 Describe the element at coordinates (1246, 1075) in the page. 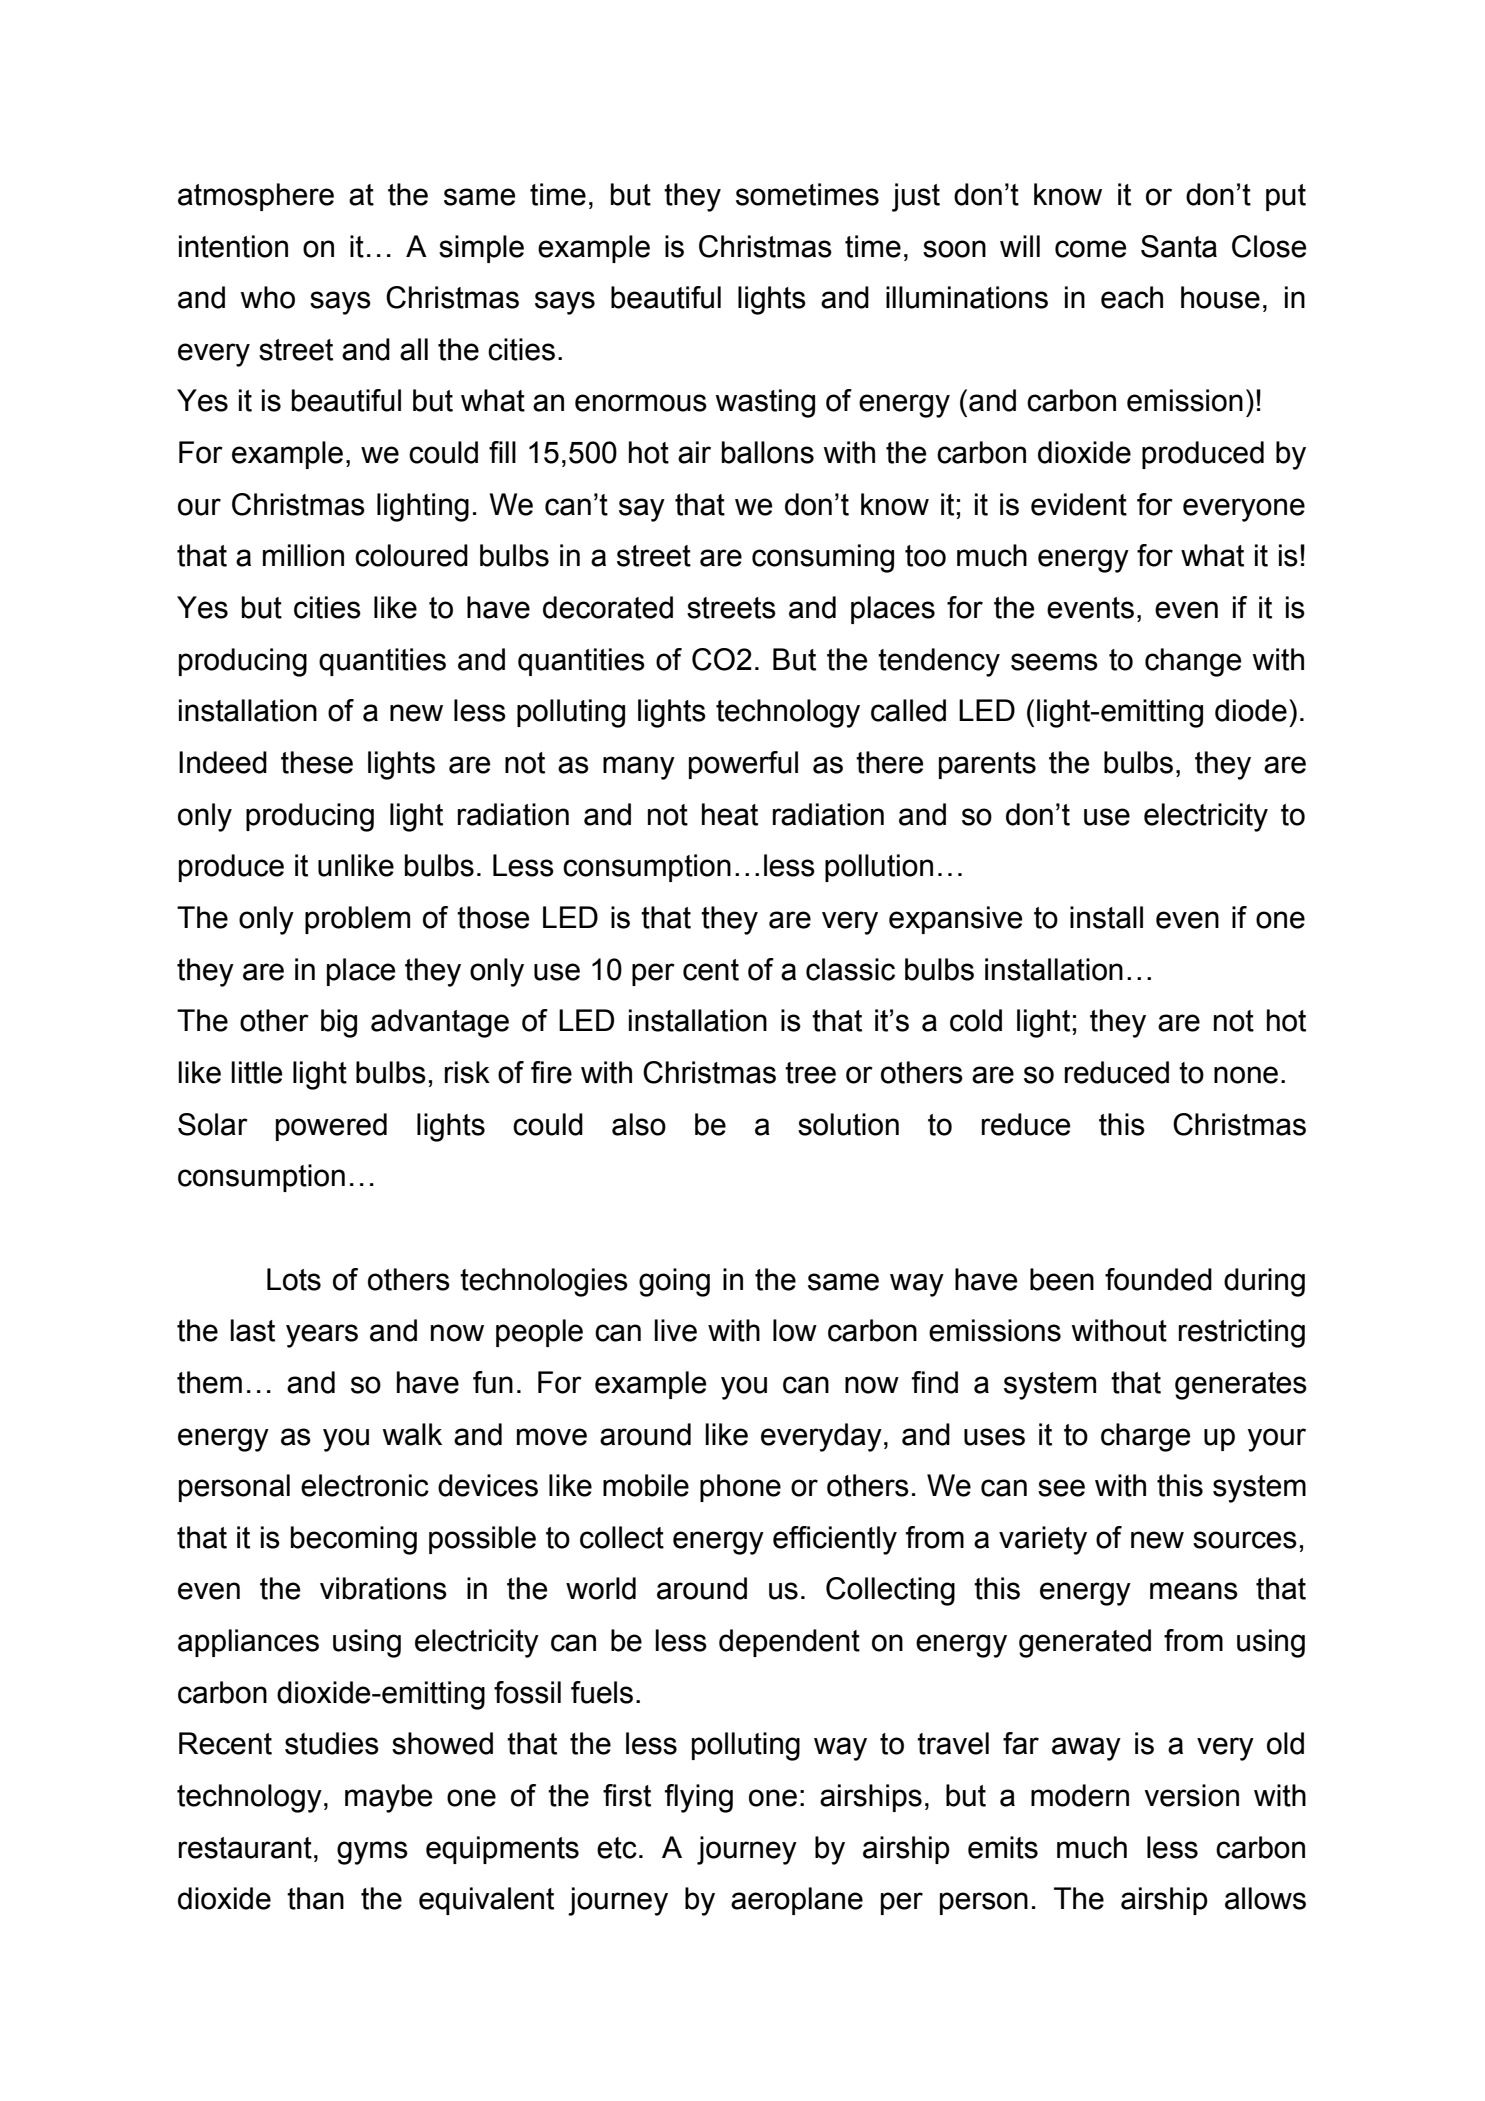

I see `none` at that location.
